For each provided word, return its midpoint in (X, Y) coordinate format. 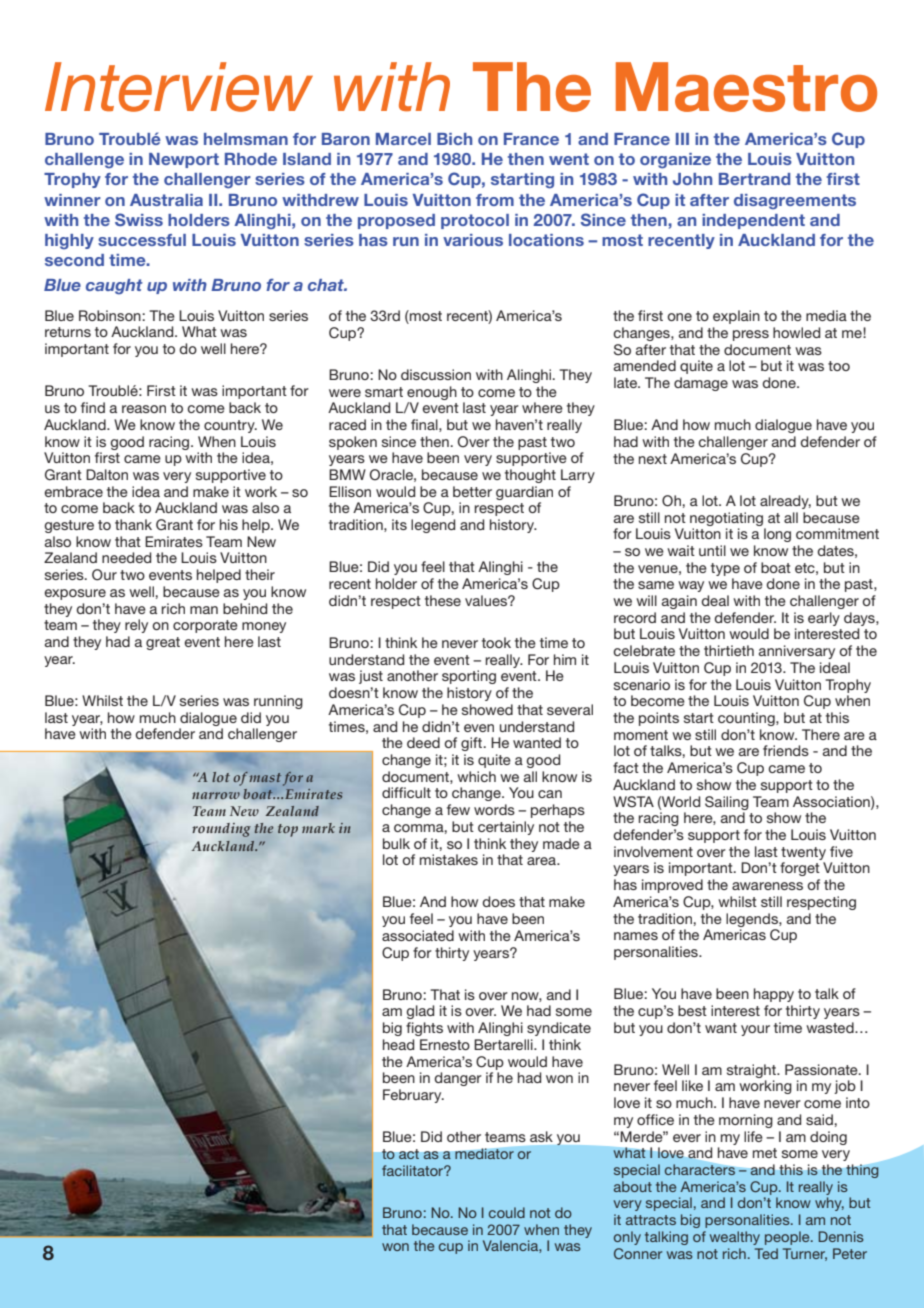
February (413, 1096)
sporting (469, 677)
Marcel (403, 139)
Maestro (746, 87)
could (507, 1212)
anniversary (797, 652)
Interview (179, 87)
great (163, 643)
